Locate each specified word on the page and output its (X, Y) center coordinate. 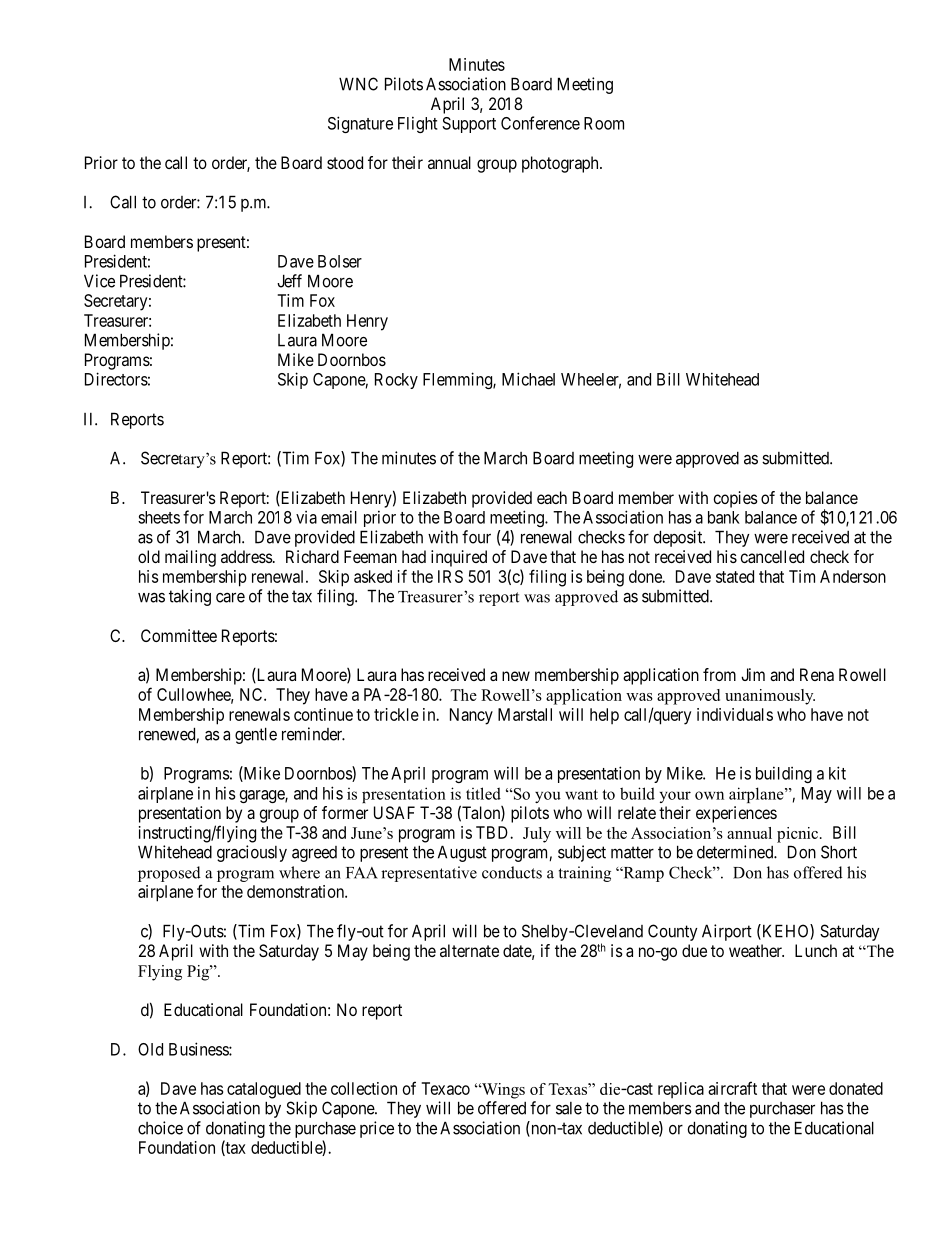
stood (345, 162)
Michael (528, 379)
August (462, 853)
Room (604, 123)
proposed (169, 874)
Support (469, 125)
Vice (99, 281)
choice (160, 1128)
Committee (179, 635)
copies (735, 499)
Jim (753, 674)
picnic (797, 835)
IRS (450, 576)
